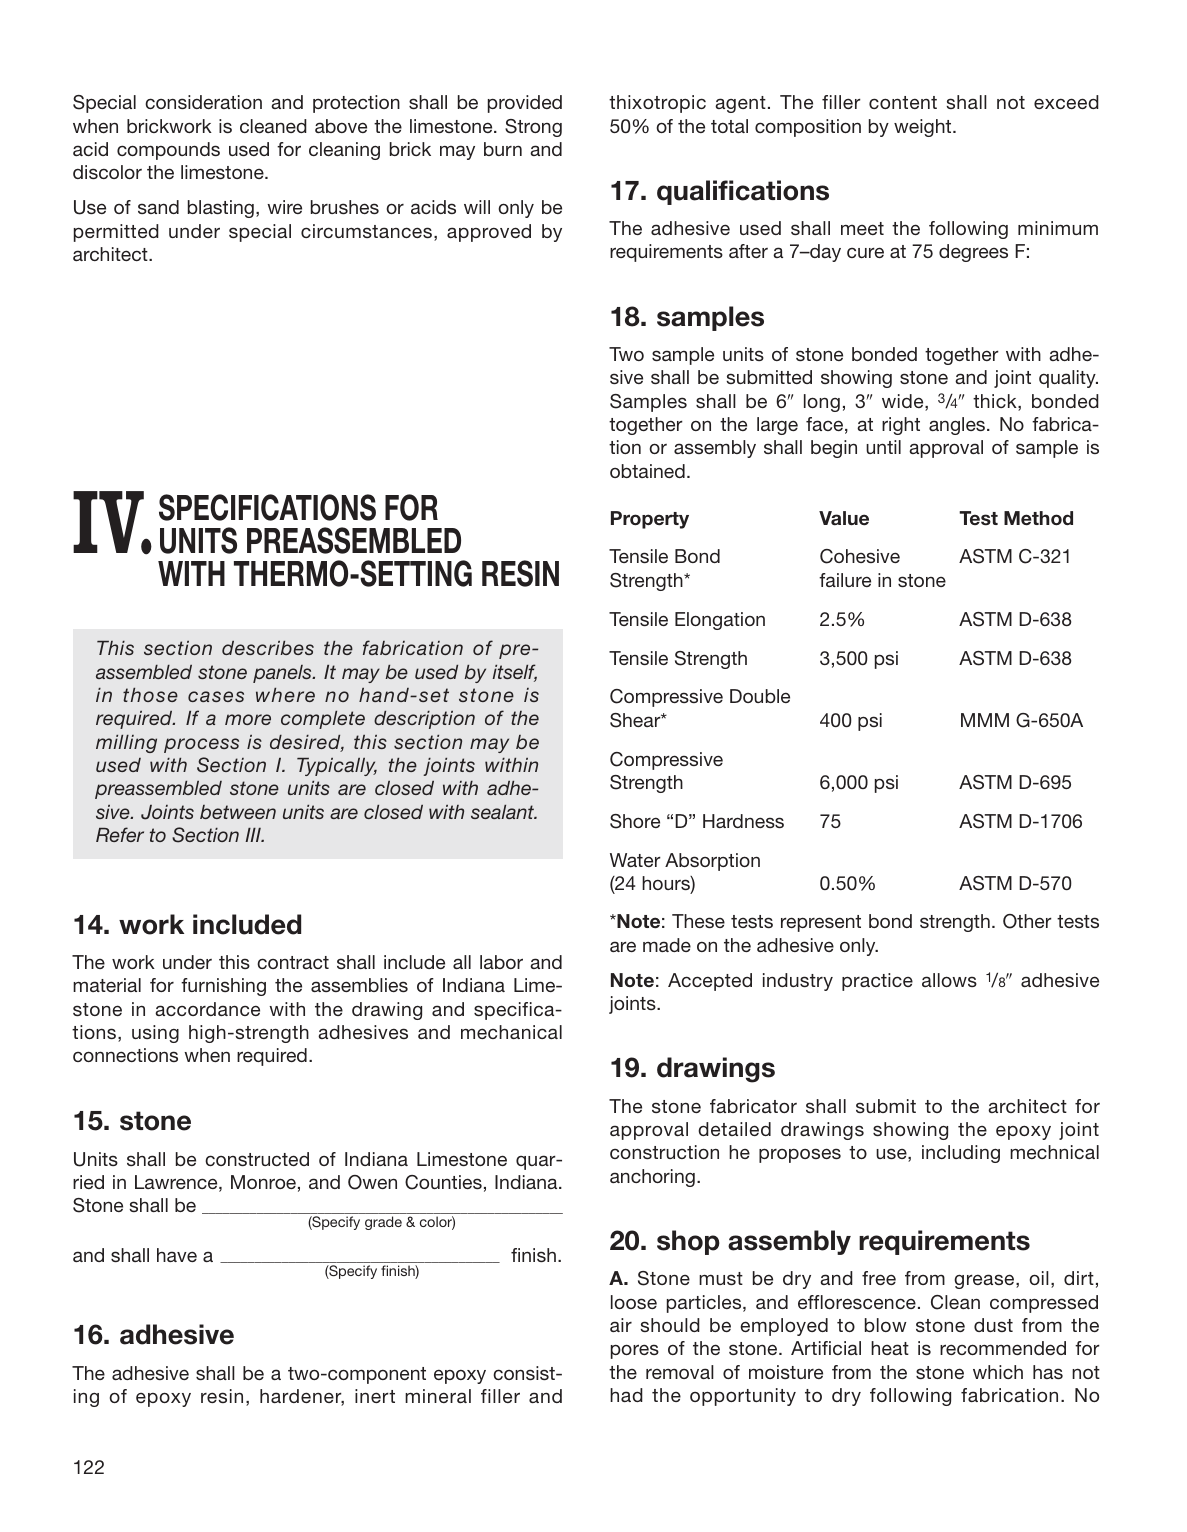  Describe the element at coordinates (375, 1396) in the screenshot. I see `inert` at that location.
